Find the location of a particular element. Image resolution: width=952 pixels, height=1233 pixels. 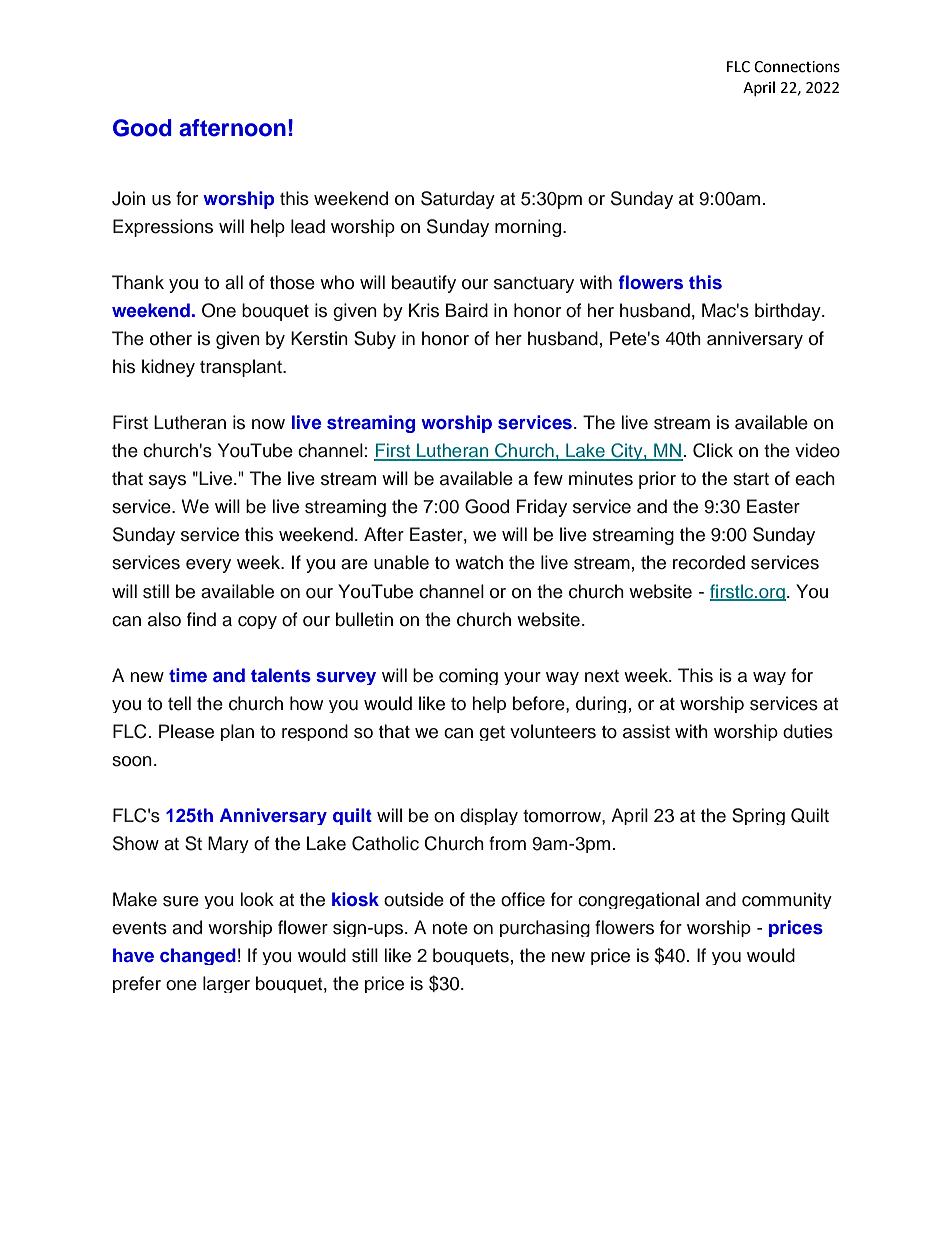

recorded is located at coordinates (709, 562).
